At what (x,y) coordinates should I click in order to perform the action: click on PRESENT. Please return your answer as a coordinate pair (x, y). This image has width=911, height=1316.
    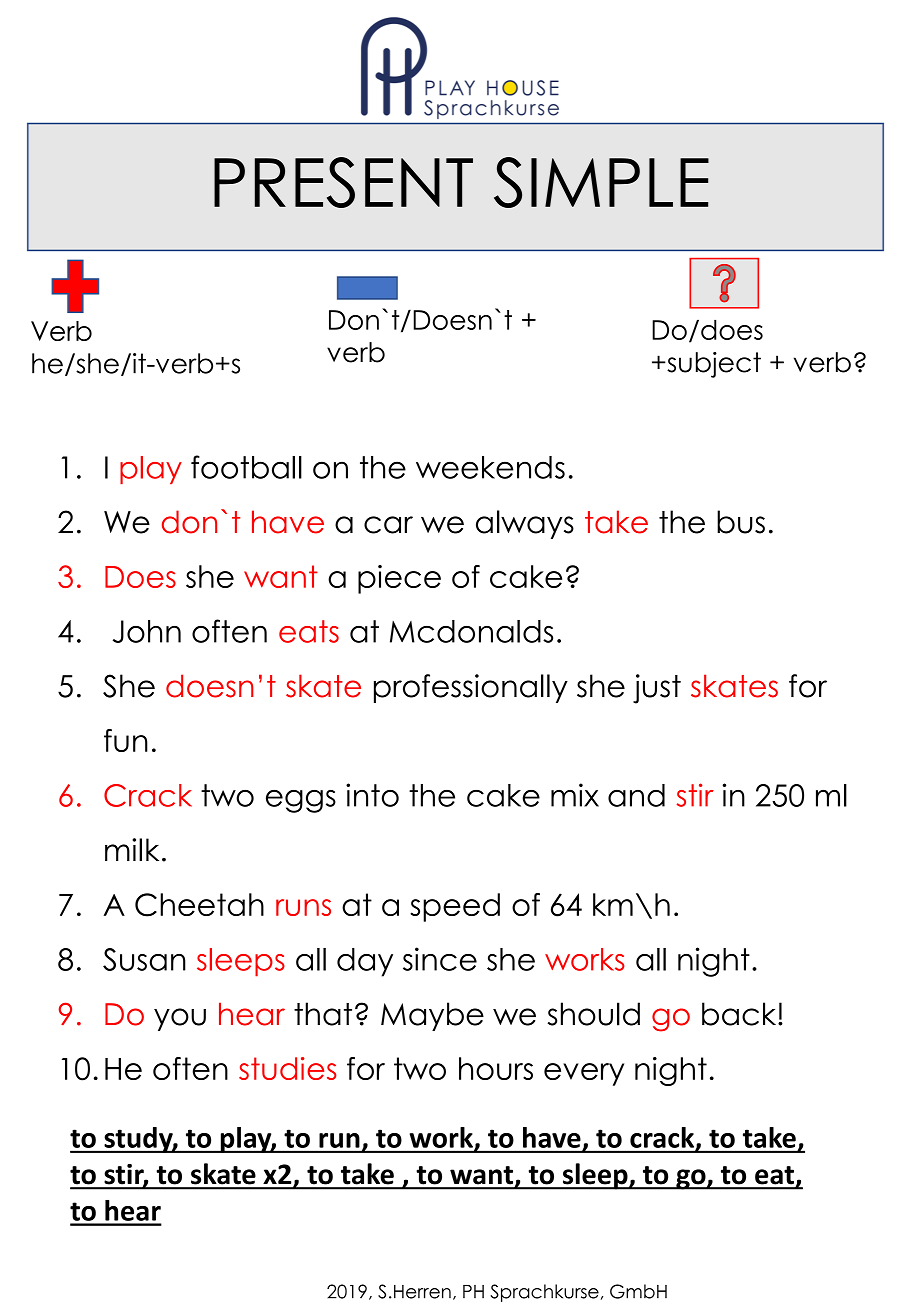
    Looking at the image, I should click on (343, 182).
